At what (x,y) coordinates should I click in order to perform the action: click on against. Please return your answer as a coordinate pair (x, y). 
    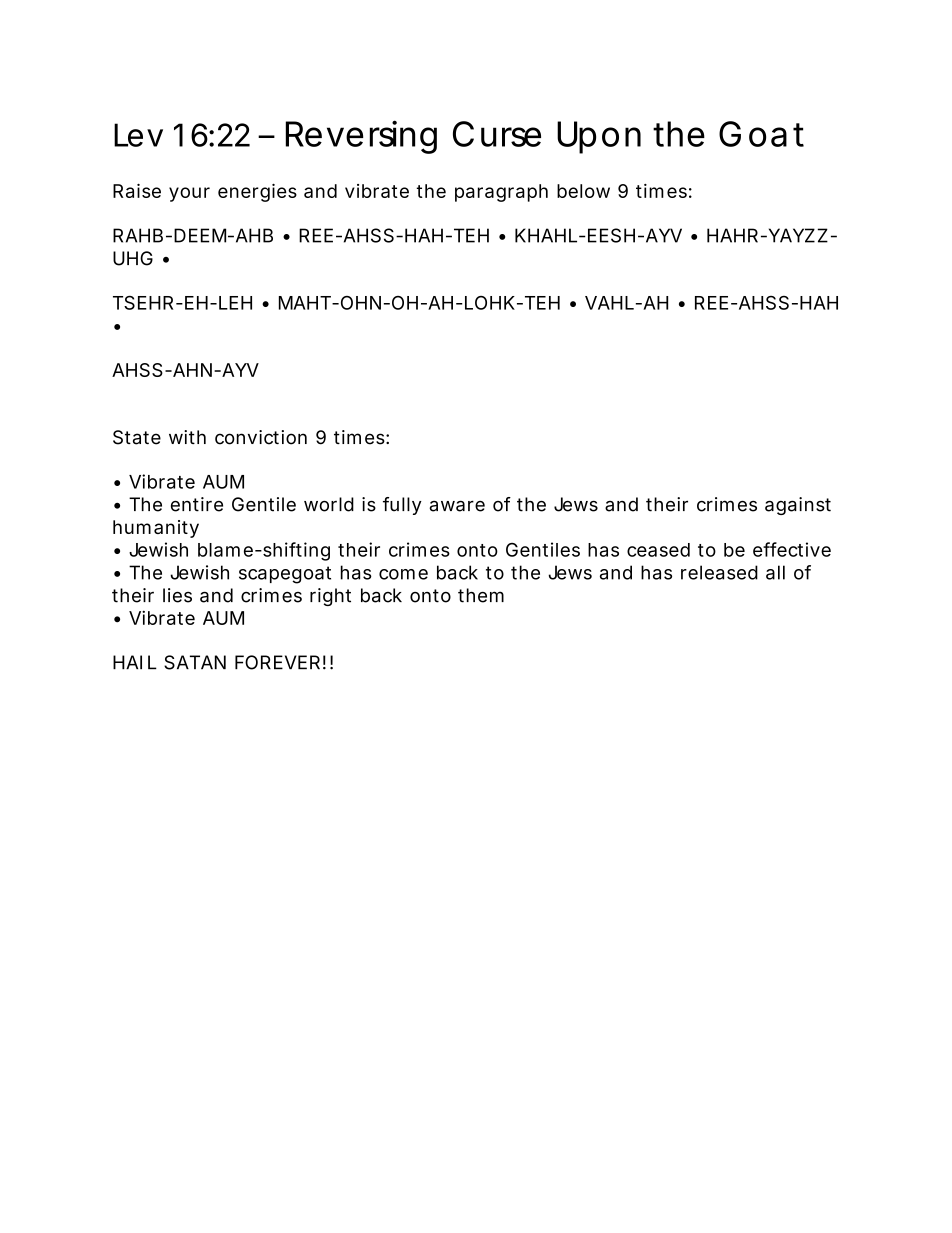
    Looking at the image, I should click on (798, 506).
